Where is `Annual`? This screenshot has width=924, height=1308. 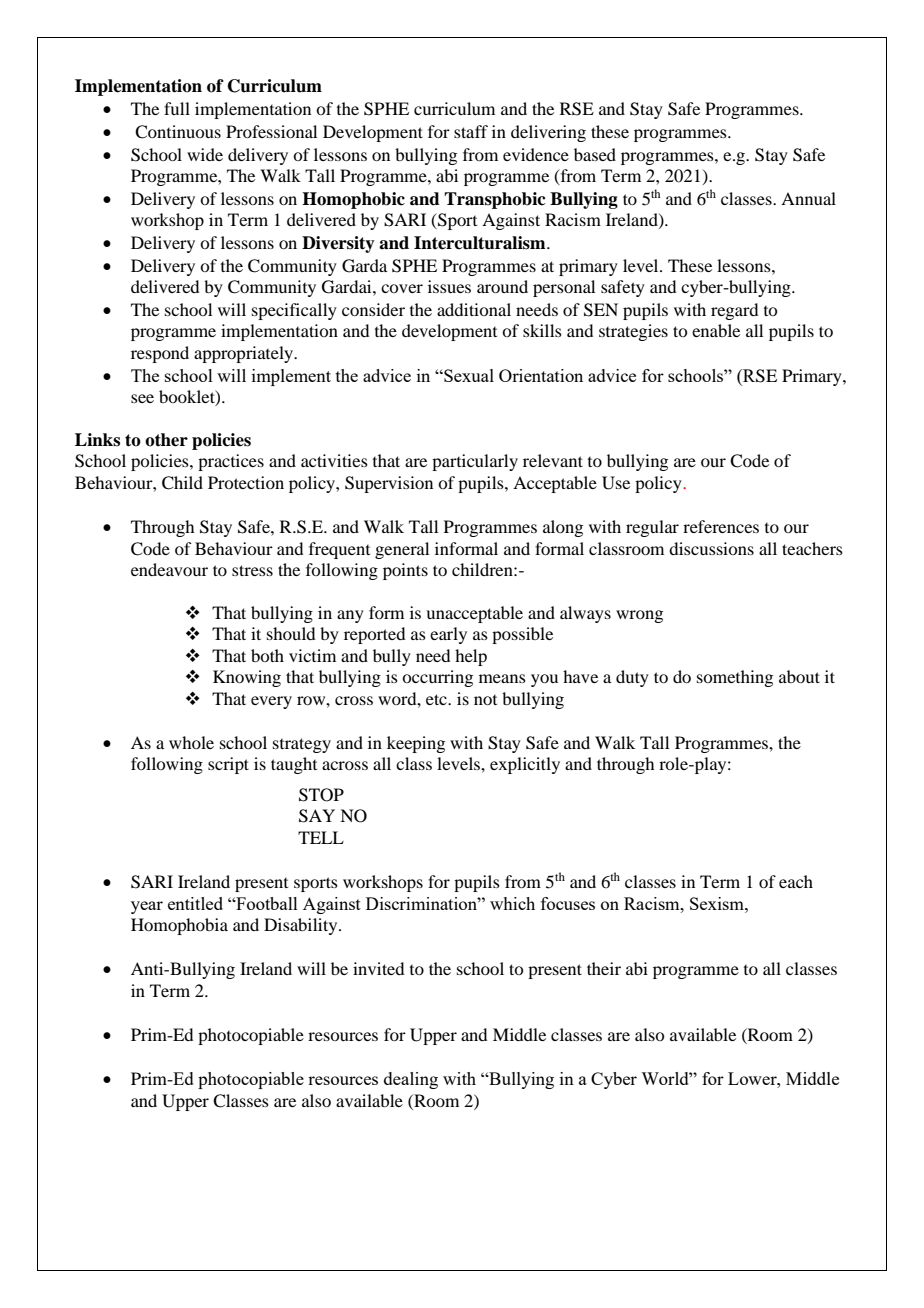
Annual is located at coordinates (808, 198).
